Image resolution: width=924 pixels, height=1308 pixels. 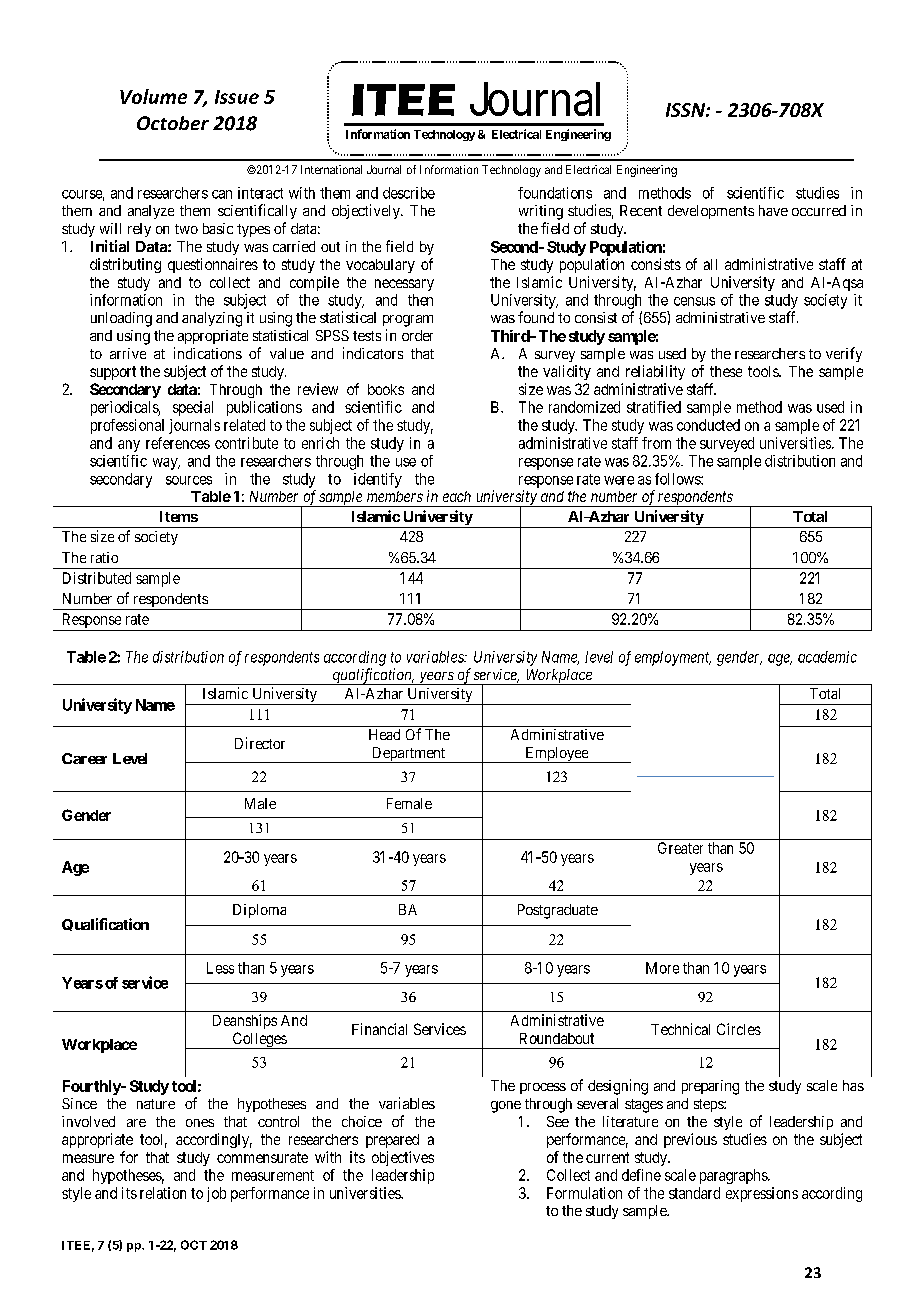 What do you see at coordinates (680, 848) in the screenshot?
I see `Greater` at bounding box center [680, 848].
